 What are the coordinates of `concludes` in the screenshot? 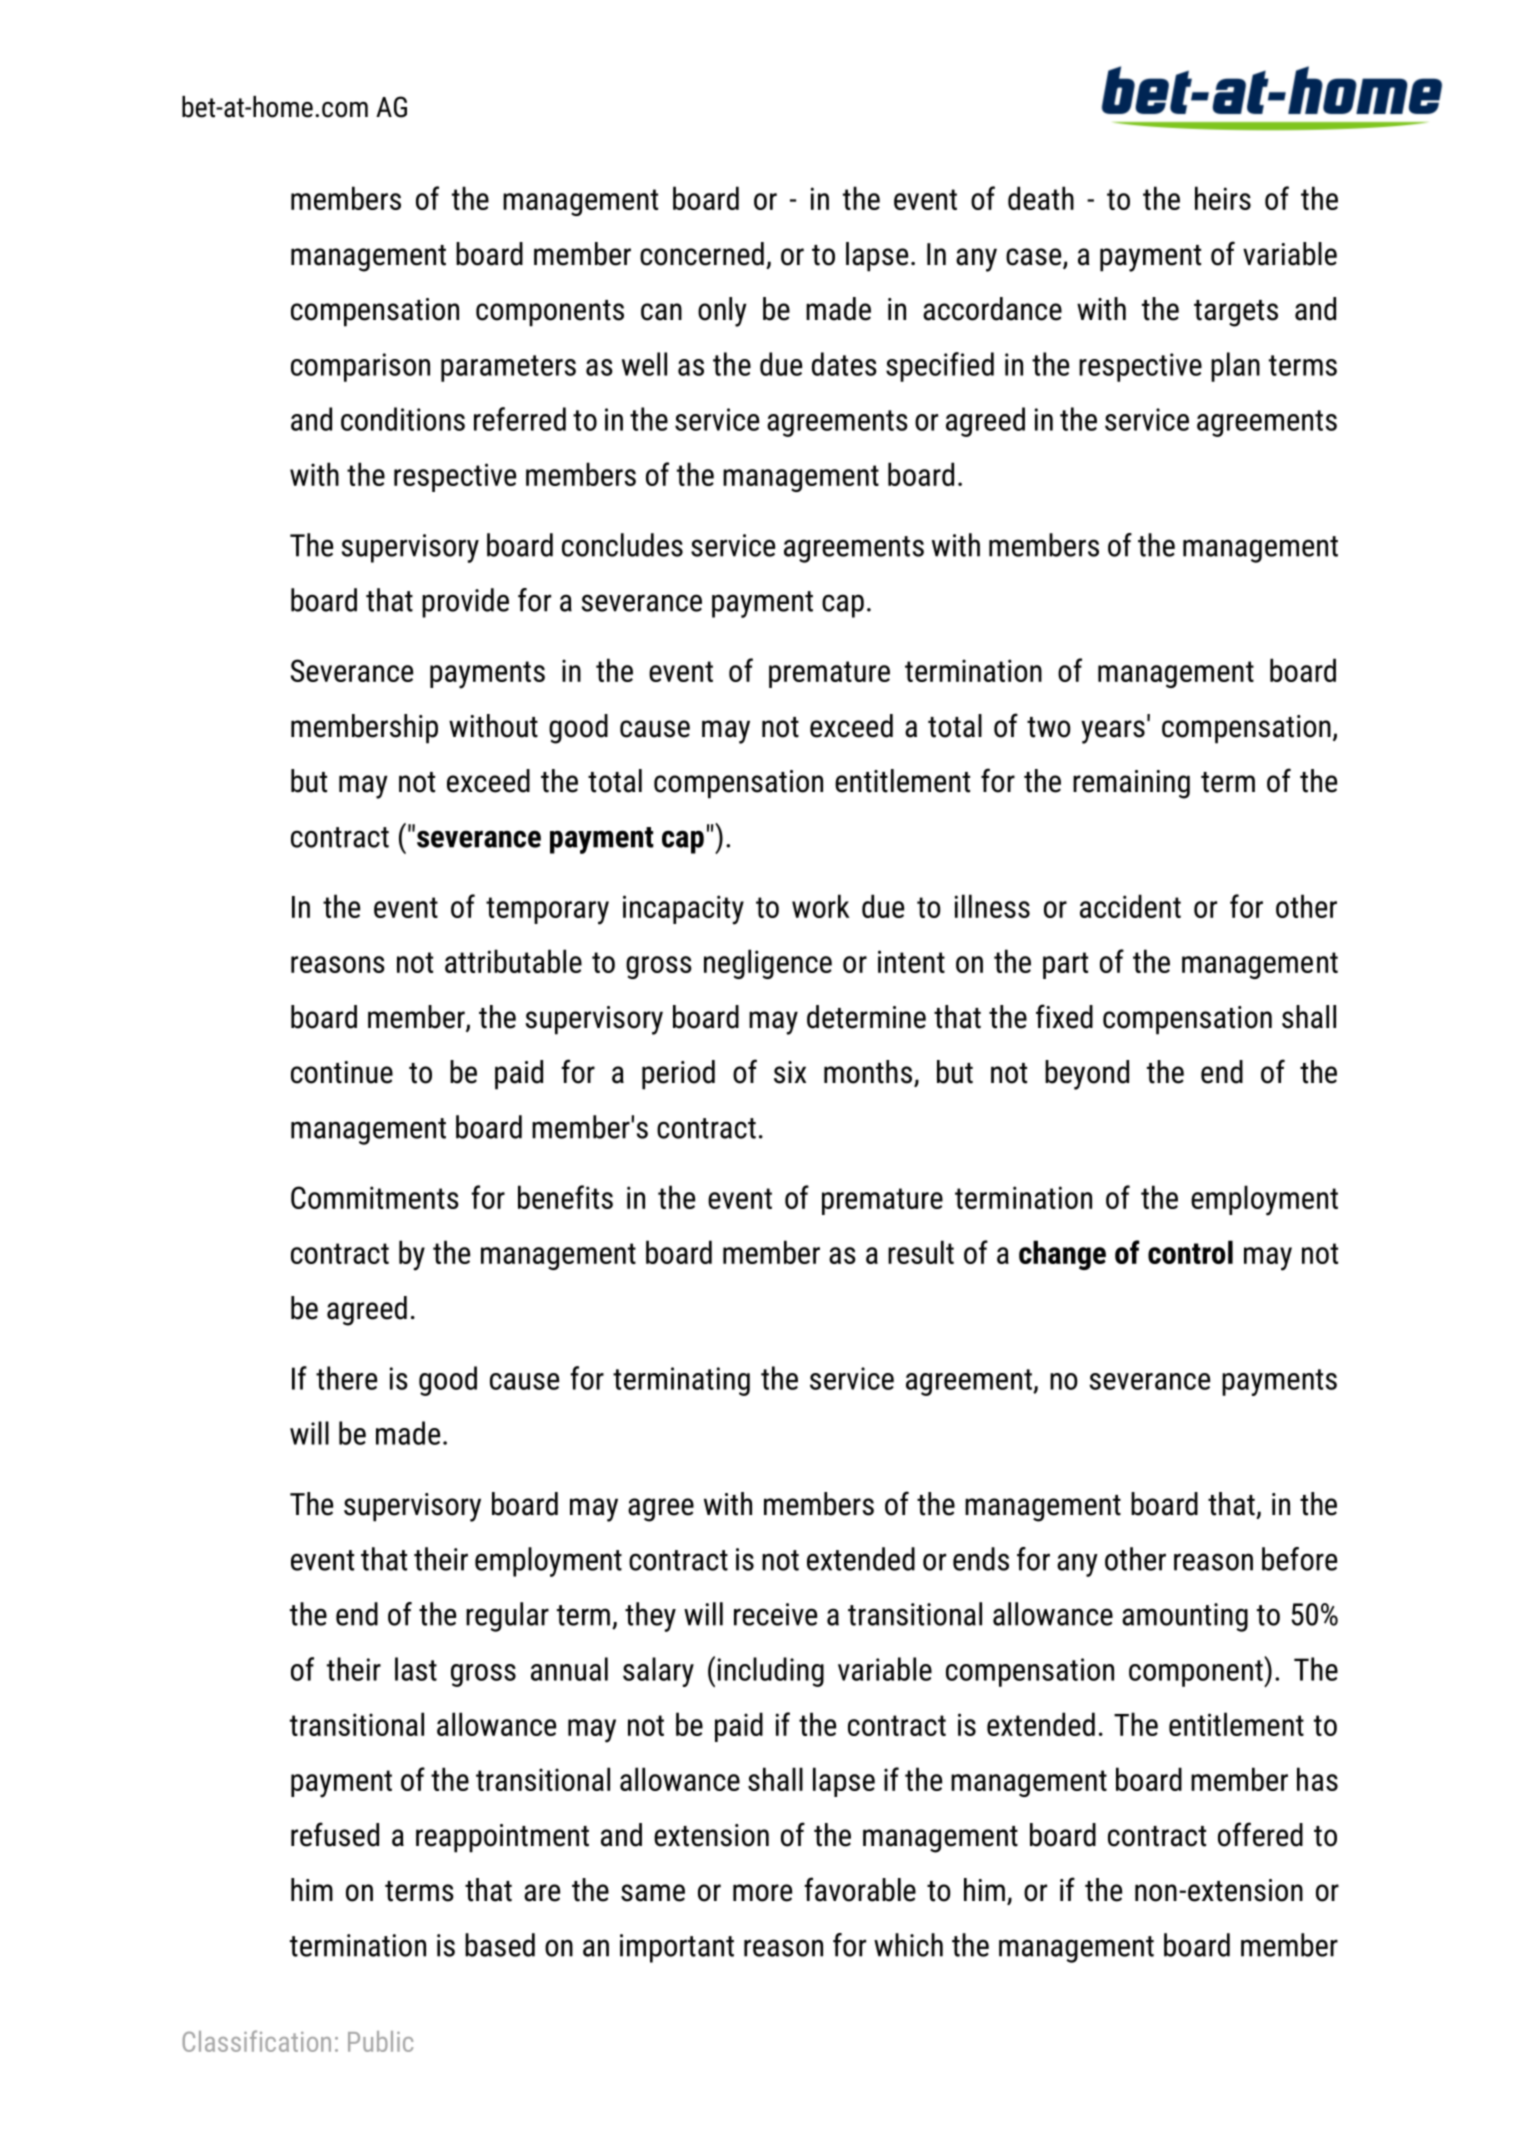 It's located at (622, 545).
